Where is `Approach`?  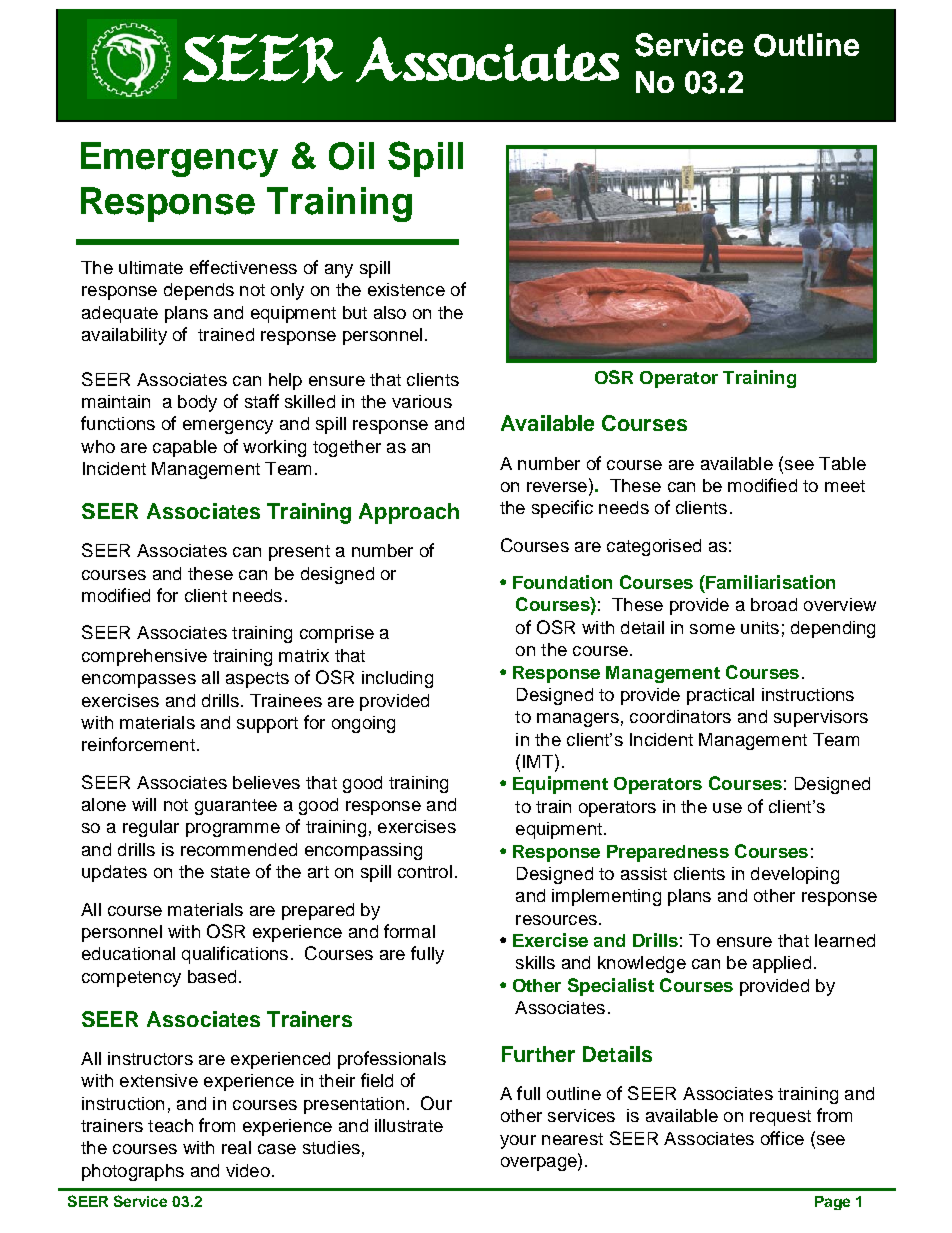
Approach is located at coordinates (409, 513).
